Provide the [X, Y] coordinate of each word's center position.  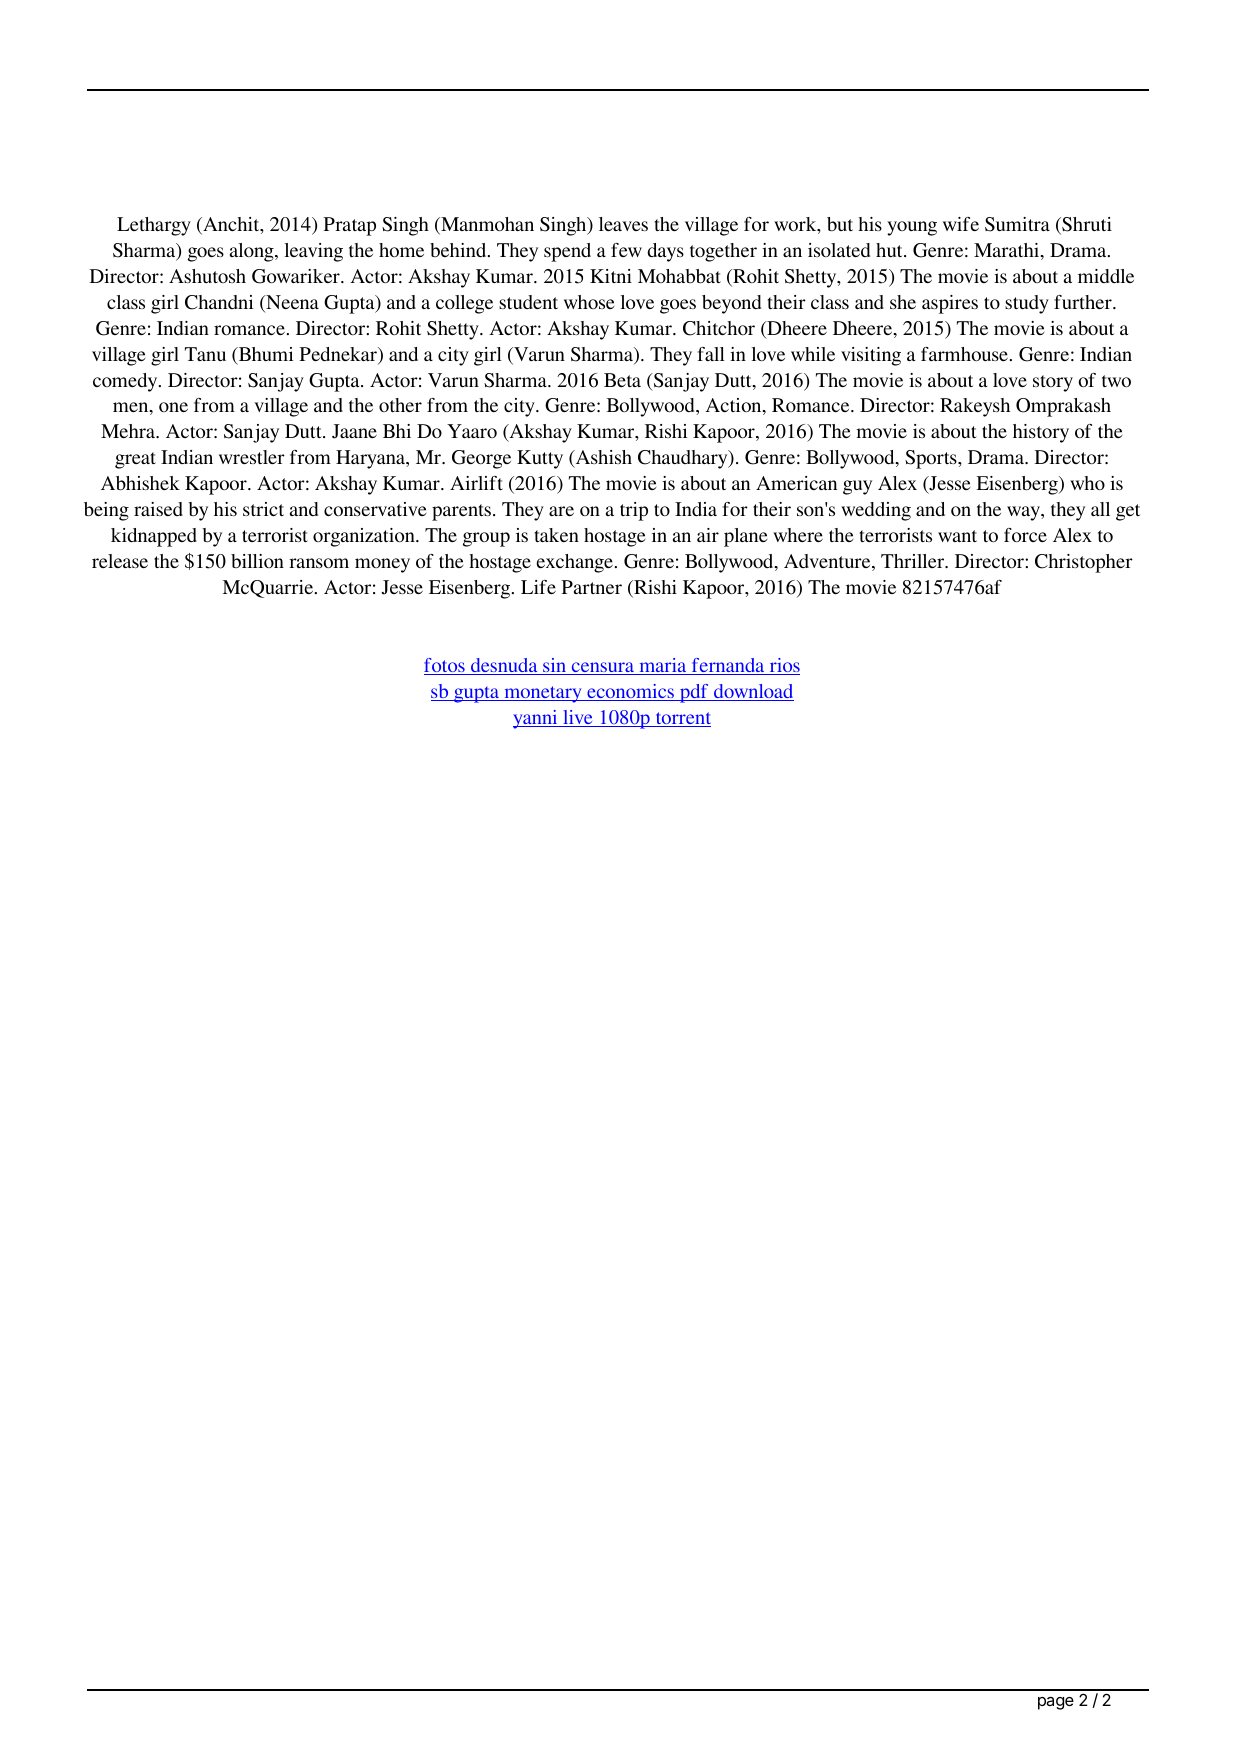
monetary [543, 694]
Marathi [1008, 251]
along [253, 252]
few [626, 250]
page [1056, 1703]
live [578, 718]
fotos [445, 666]
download [753, 692]
